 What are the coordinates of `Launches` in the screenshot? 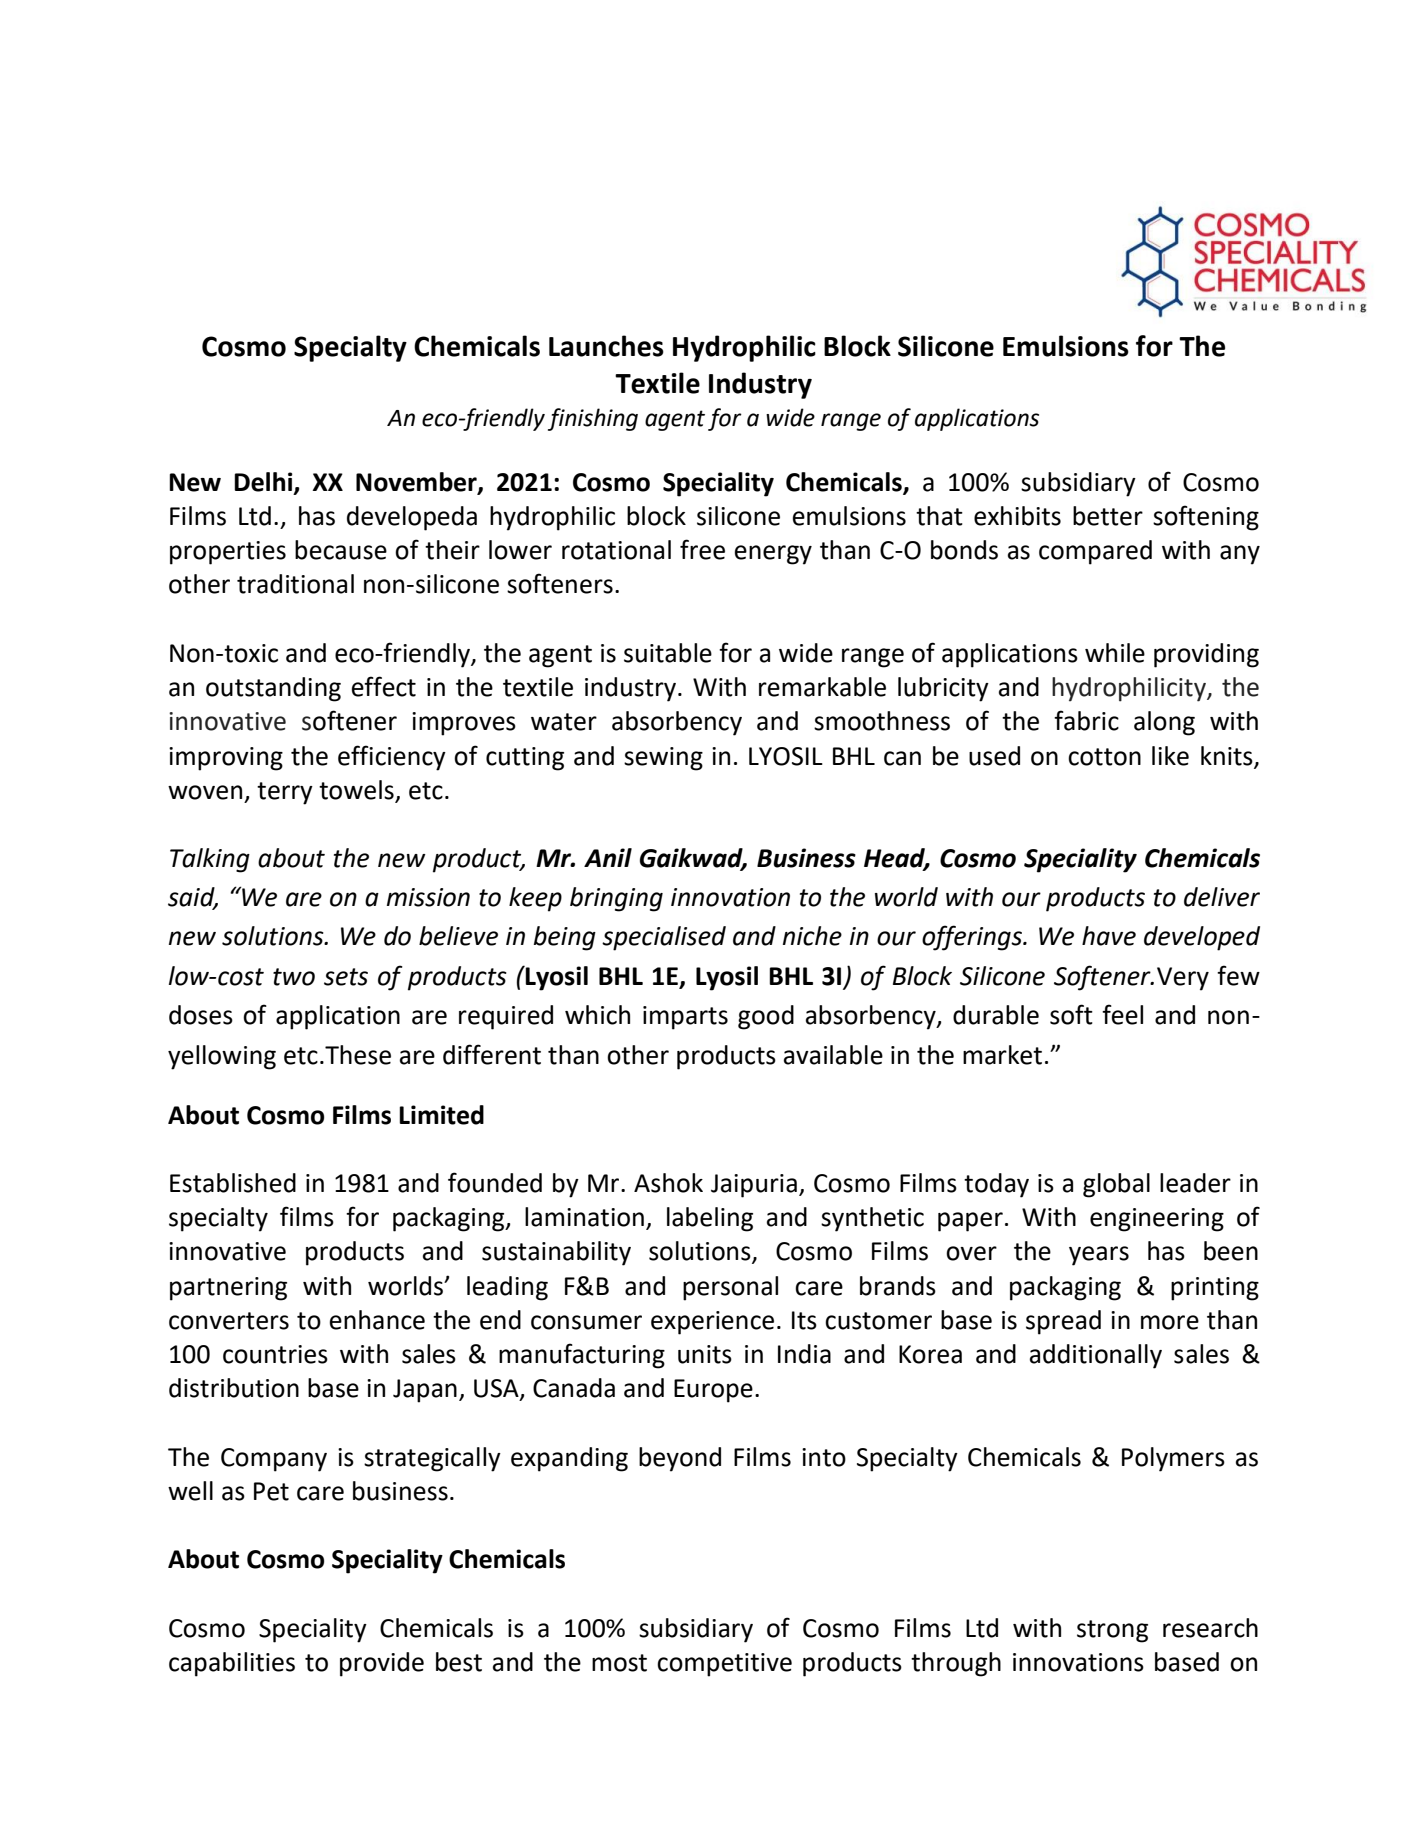 It's located at (606, 346).
